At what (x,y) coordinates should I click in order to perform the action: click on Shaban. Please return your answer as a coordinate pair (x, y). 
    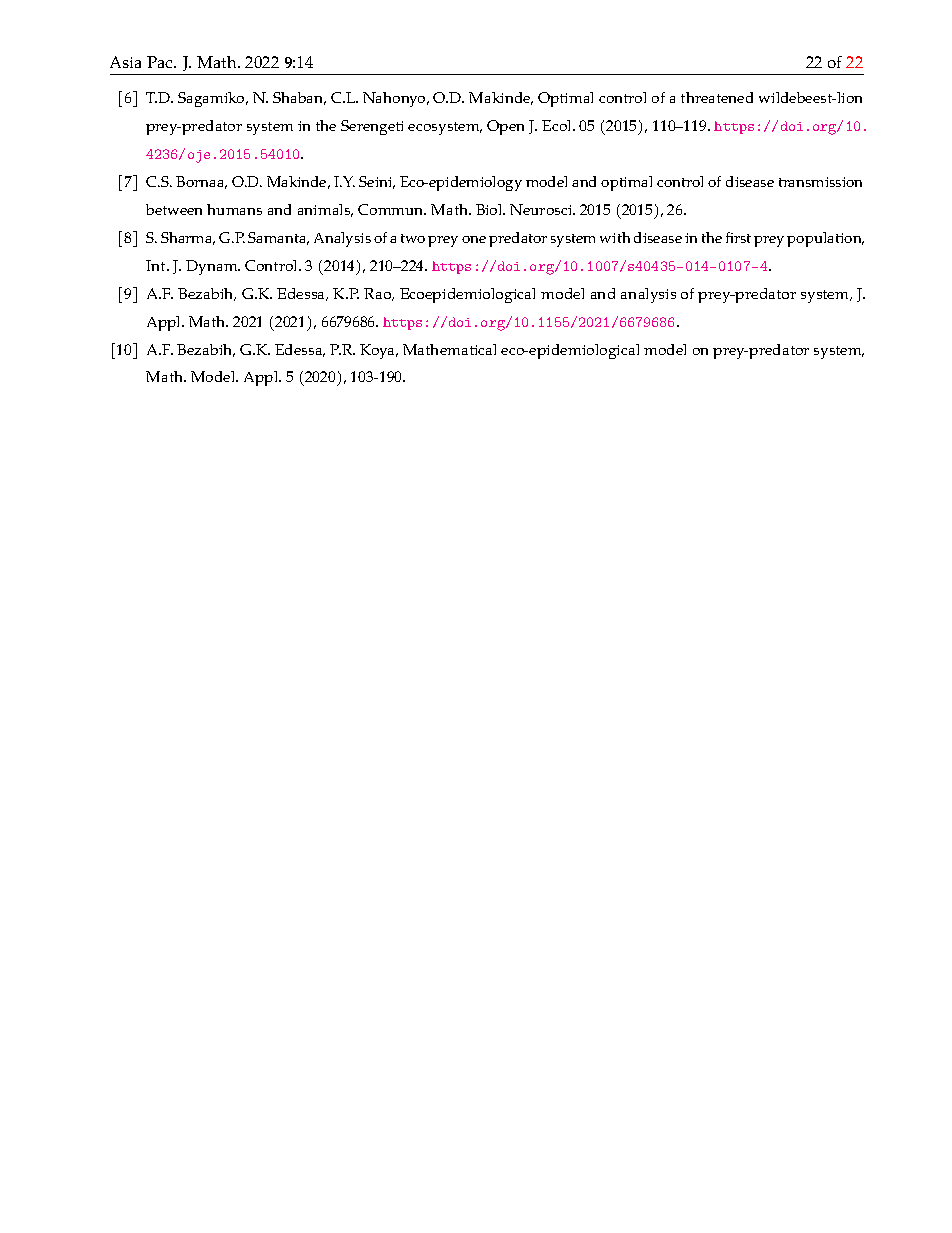
    Looking at the image, I should click on (299, 98).
